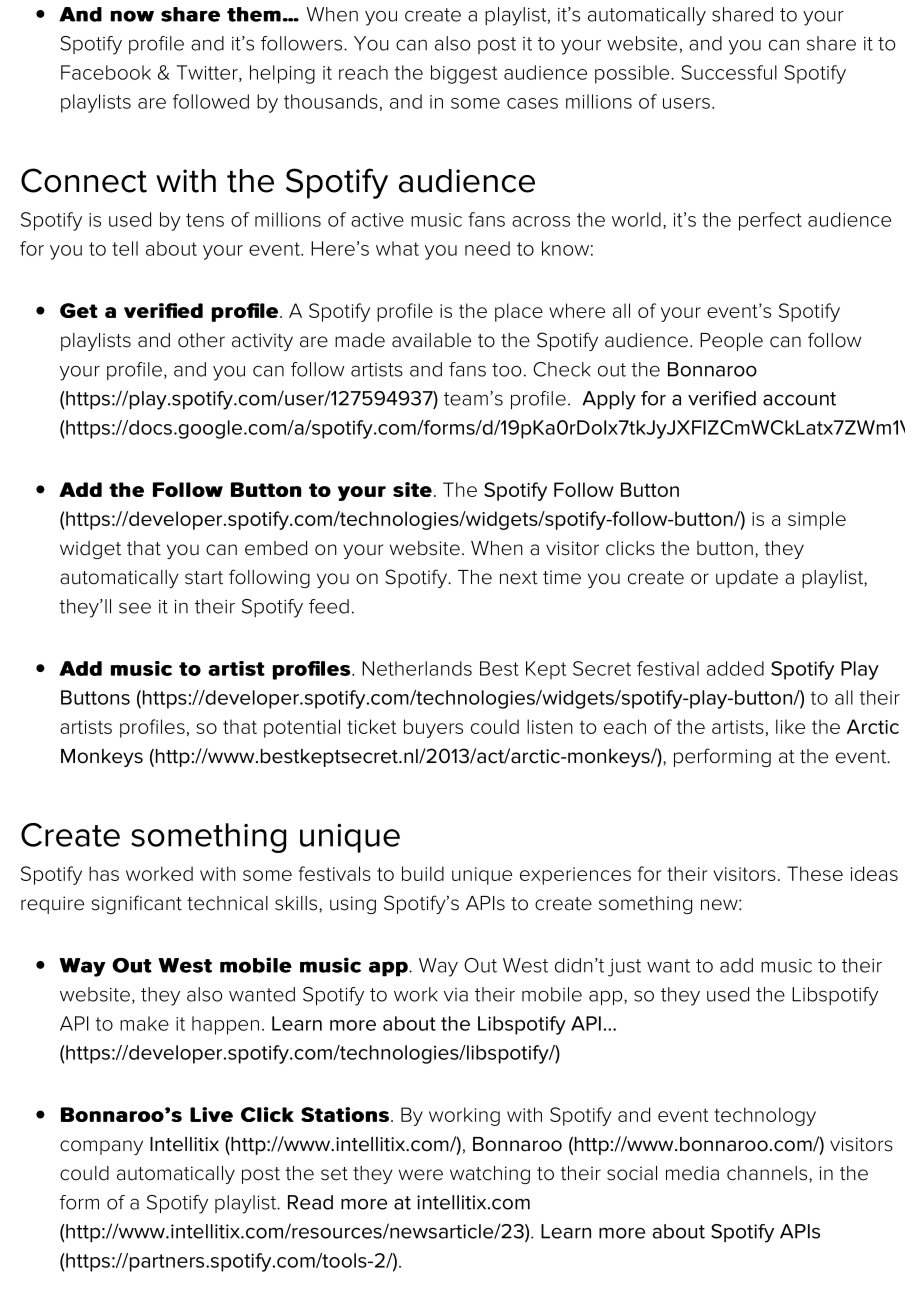  Describe the element at coordinates (562, 369) in the screenshot. I see `Check` at that location.
